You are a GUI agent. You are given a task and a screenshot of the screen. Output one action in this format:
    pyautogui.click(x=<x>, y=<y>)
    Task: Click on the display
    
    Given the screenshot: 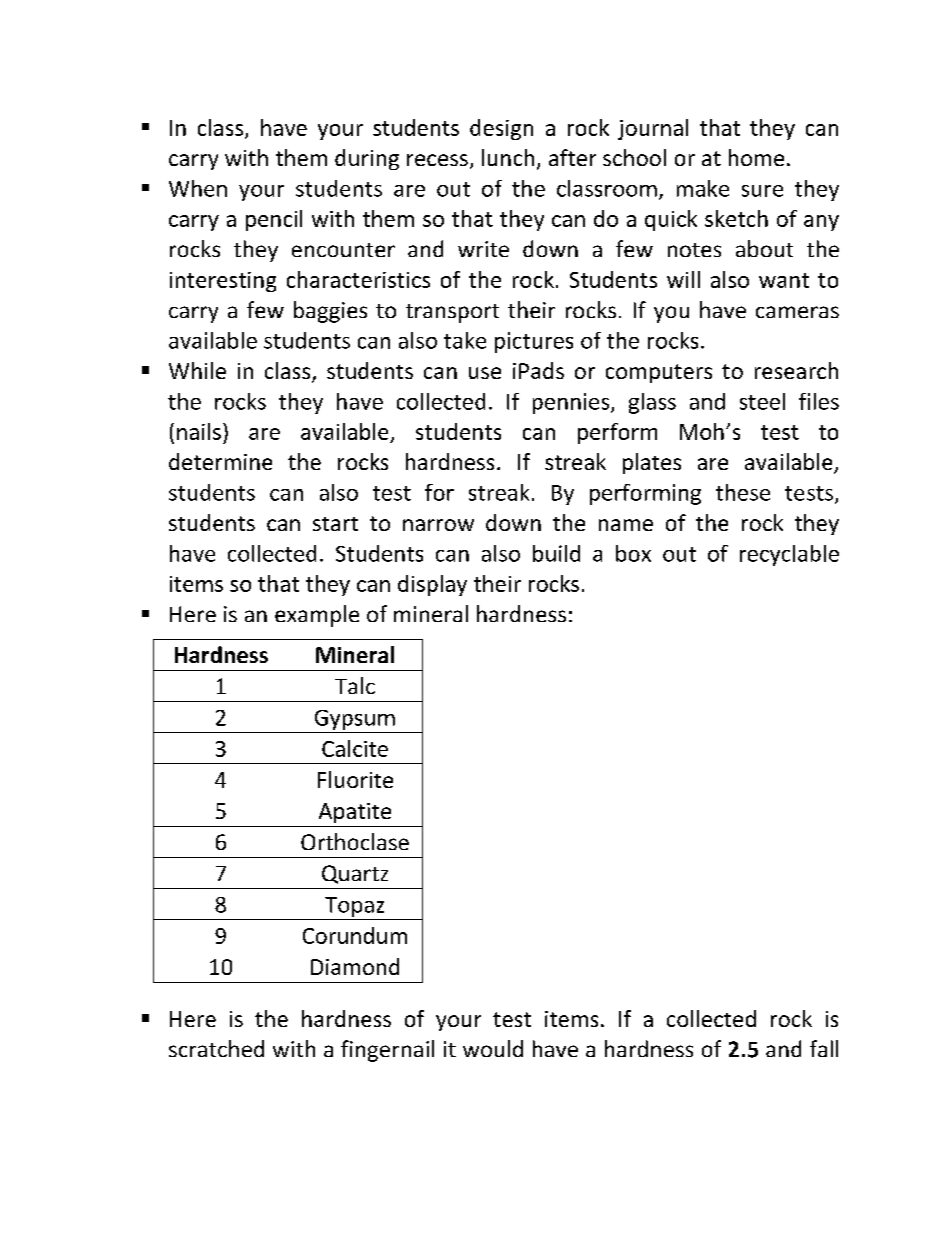 What is the action you would take?
    pyautogui.click(x=432, y=585)
